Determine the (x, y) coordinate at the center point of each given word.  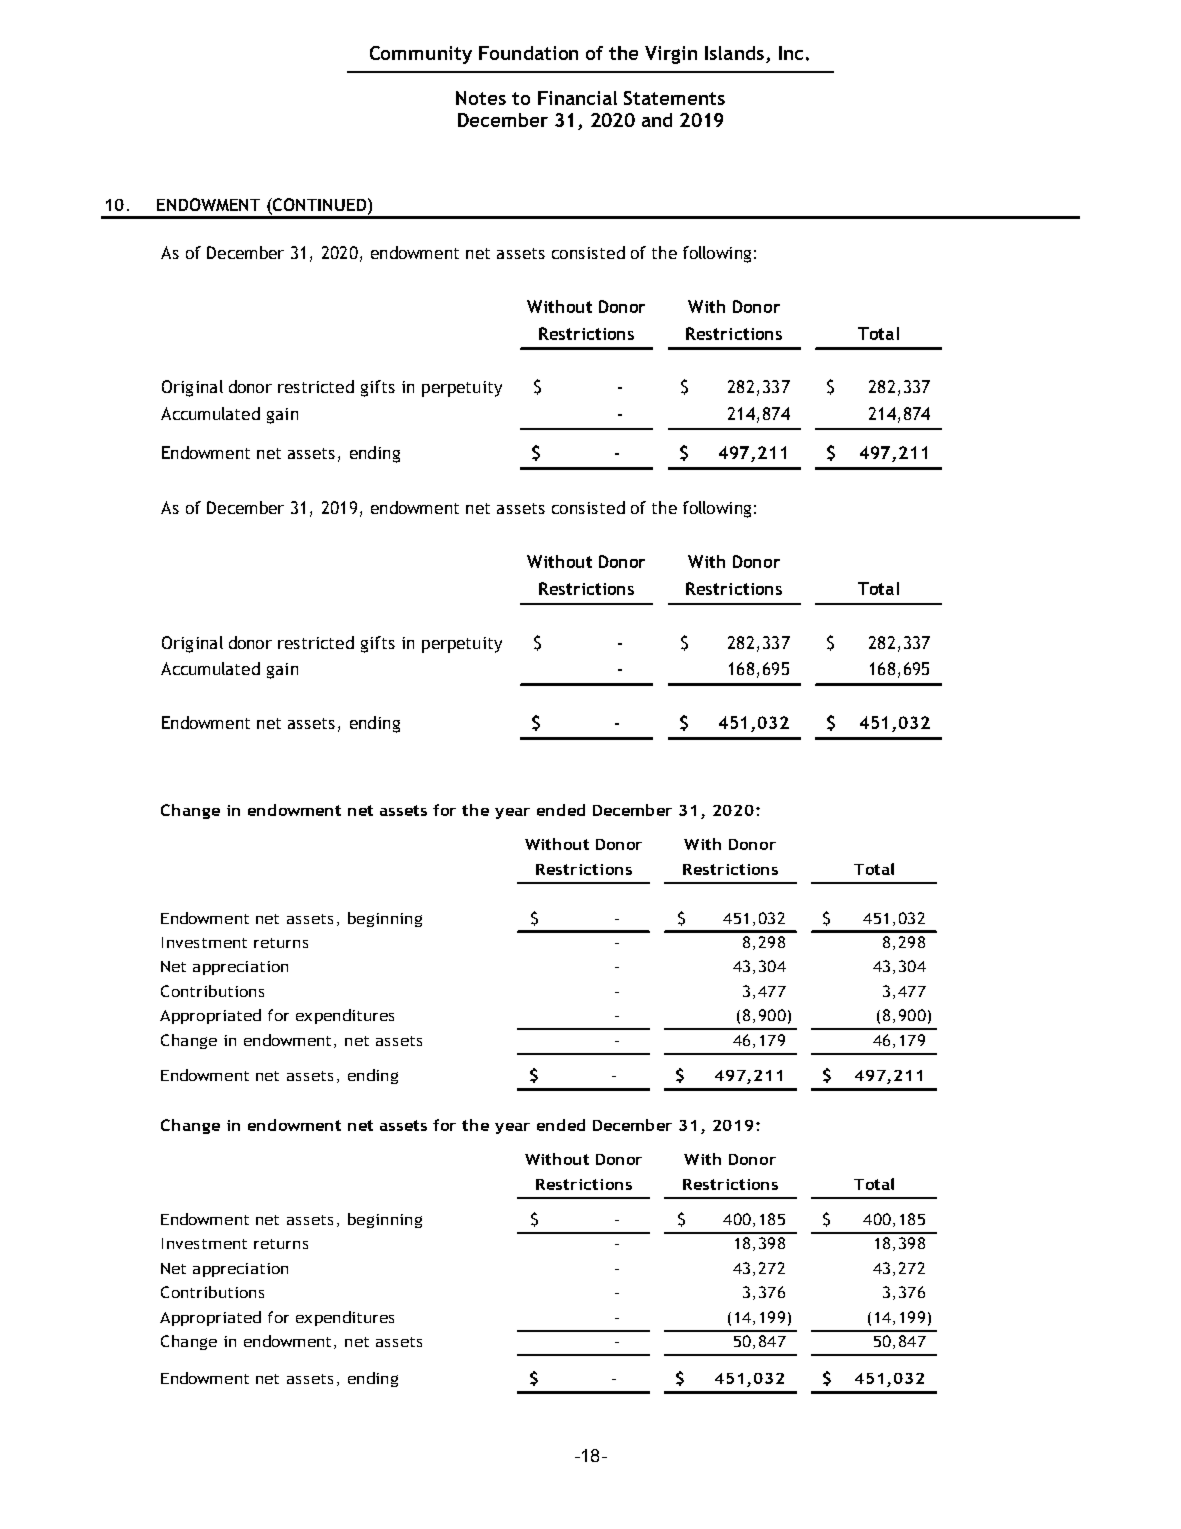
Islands (736, 54)
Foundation (528, 53)
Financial (577, 98)
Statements (674, 98)
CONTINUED (320, 204)
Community (421, 55)
